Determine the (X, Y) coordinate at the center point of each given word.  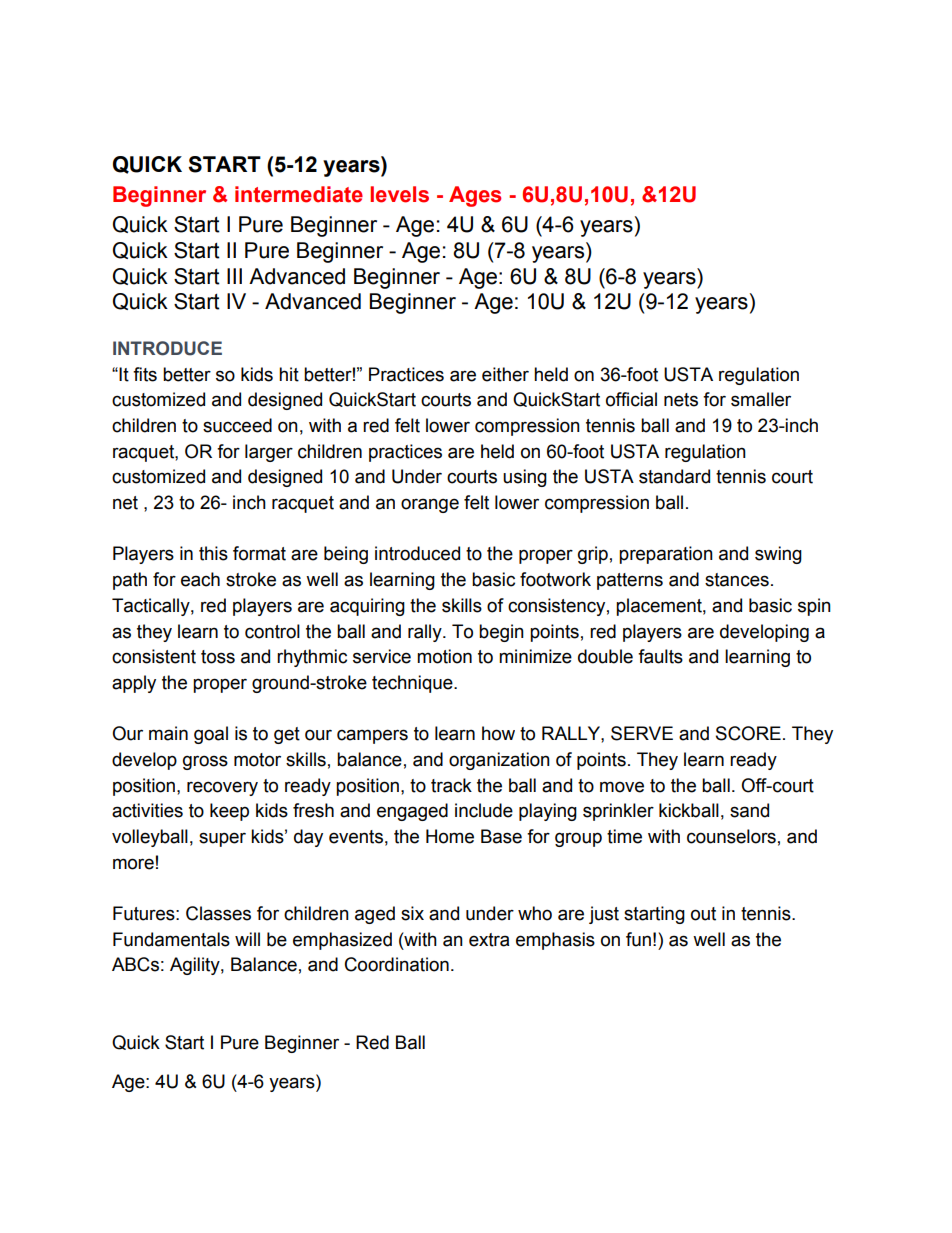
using (525, 478)
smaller (761, 399)
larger (269, 453)
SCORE (748, 733)
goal (211, 735)
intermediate (299, 194)
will (247, 939)
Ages (475, 196)
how (498, 733)
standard (674, 476)
